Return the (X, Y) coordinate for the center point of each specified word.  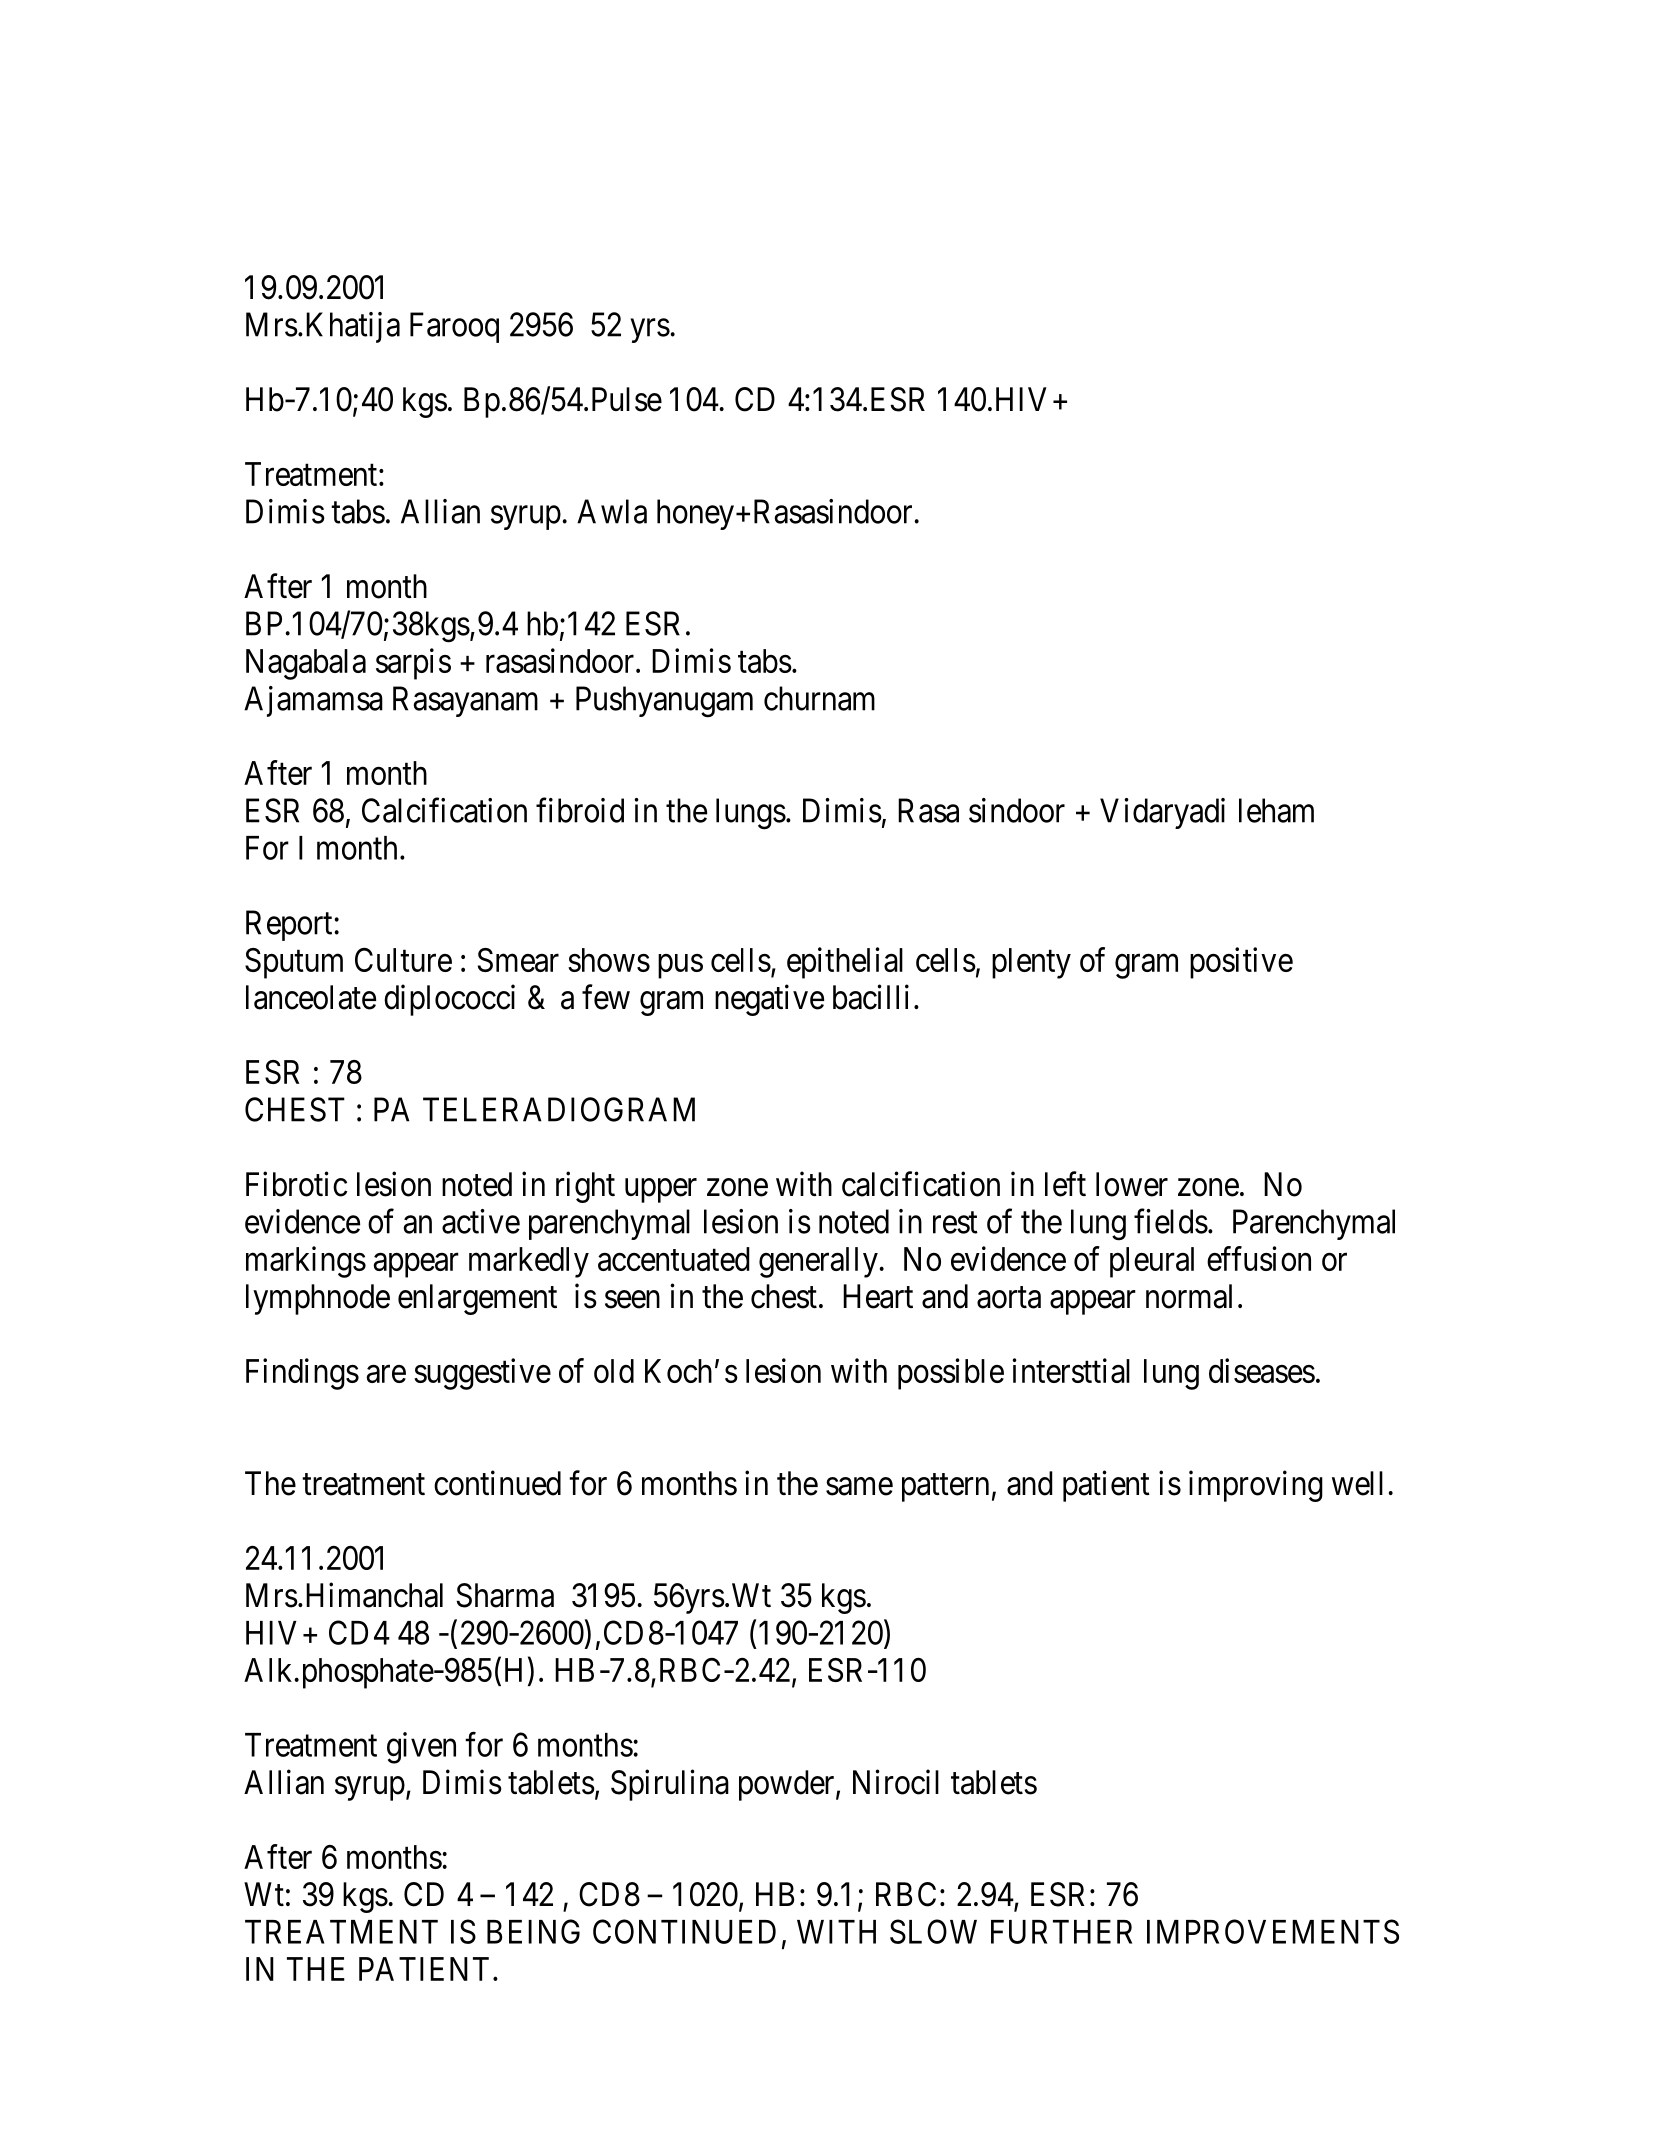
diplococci (449, 1000)
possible (951, 1374)
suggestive (482, 1374)
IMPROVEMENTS (1273, 1931)
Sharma (505, 1595)
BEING (533, 1931)
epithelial (845, 963)
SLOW (933, 1931)
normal (1189, 1296)
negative (769, 1000)
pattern (945, 1488)
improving (1256, 1486)
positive (1241, 963)
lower (1132, 1184)
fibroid (580, 810)
